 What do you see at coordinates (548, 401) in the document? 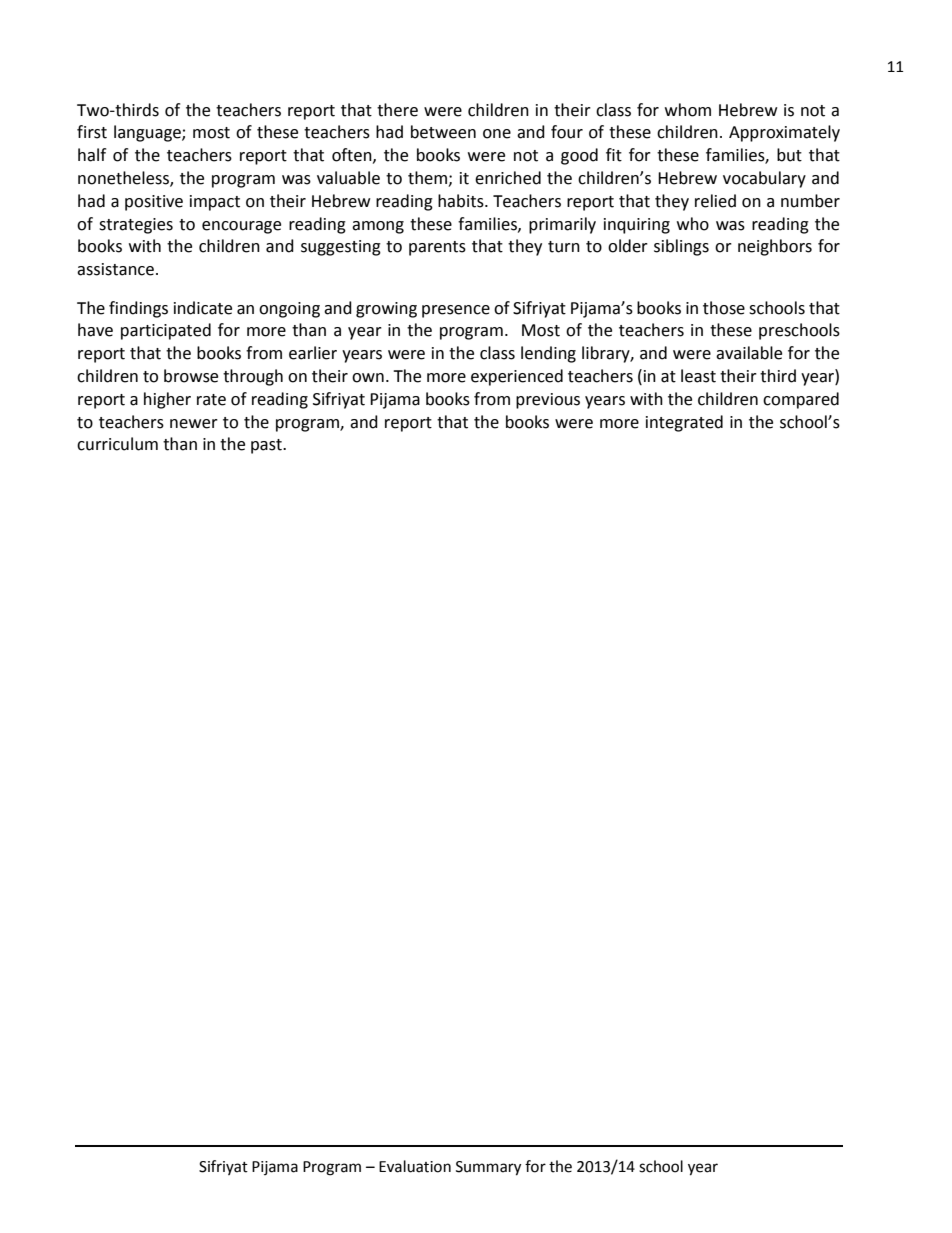
I see `previous` at bounding box center [548, 401].
